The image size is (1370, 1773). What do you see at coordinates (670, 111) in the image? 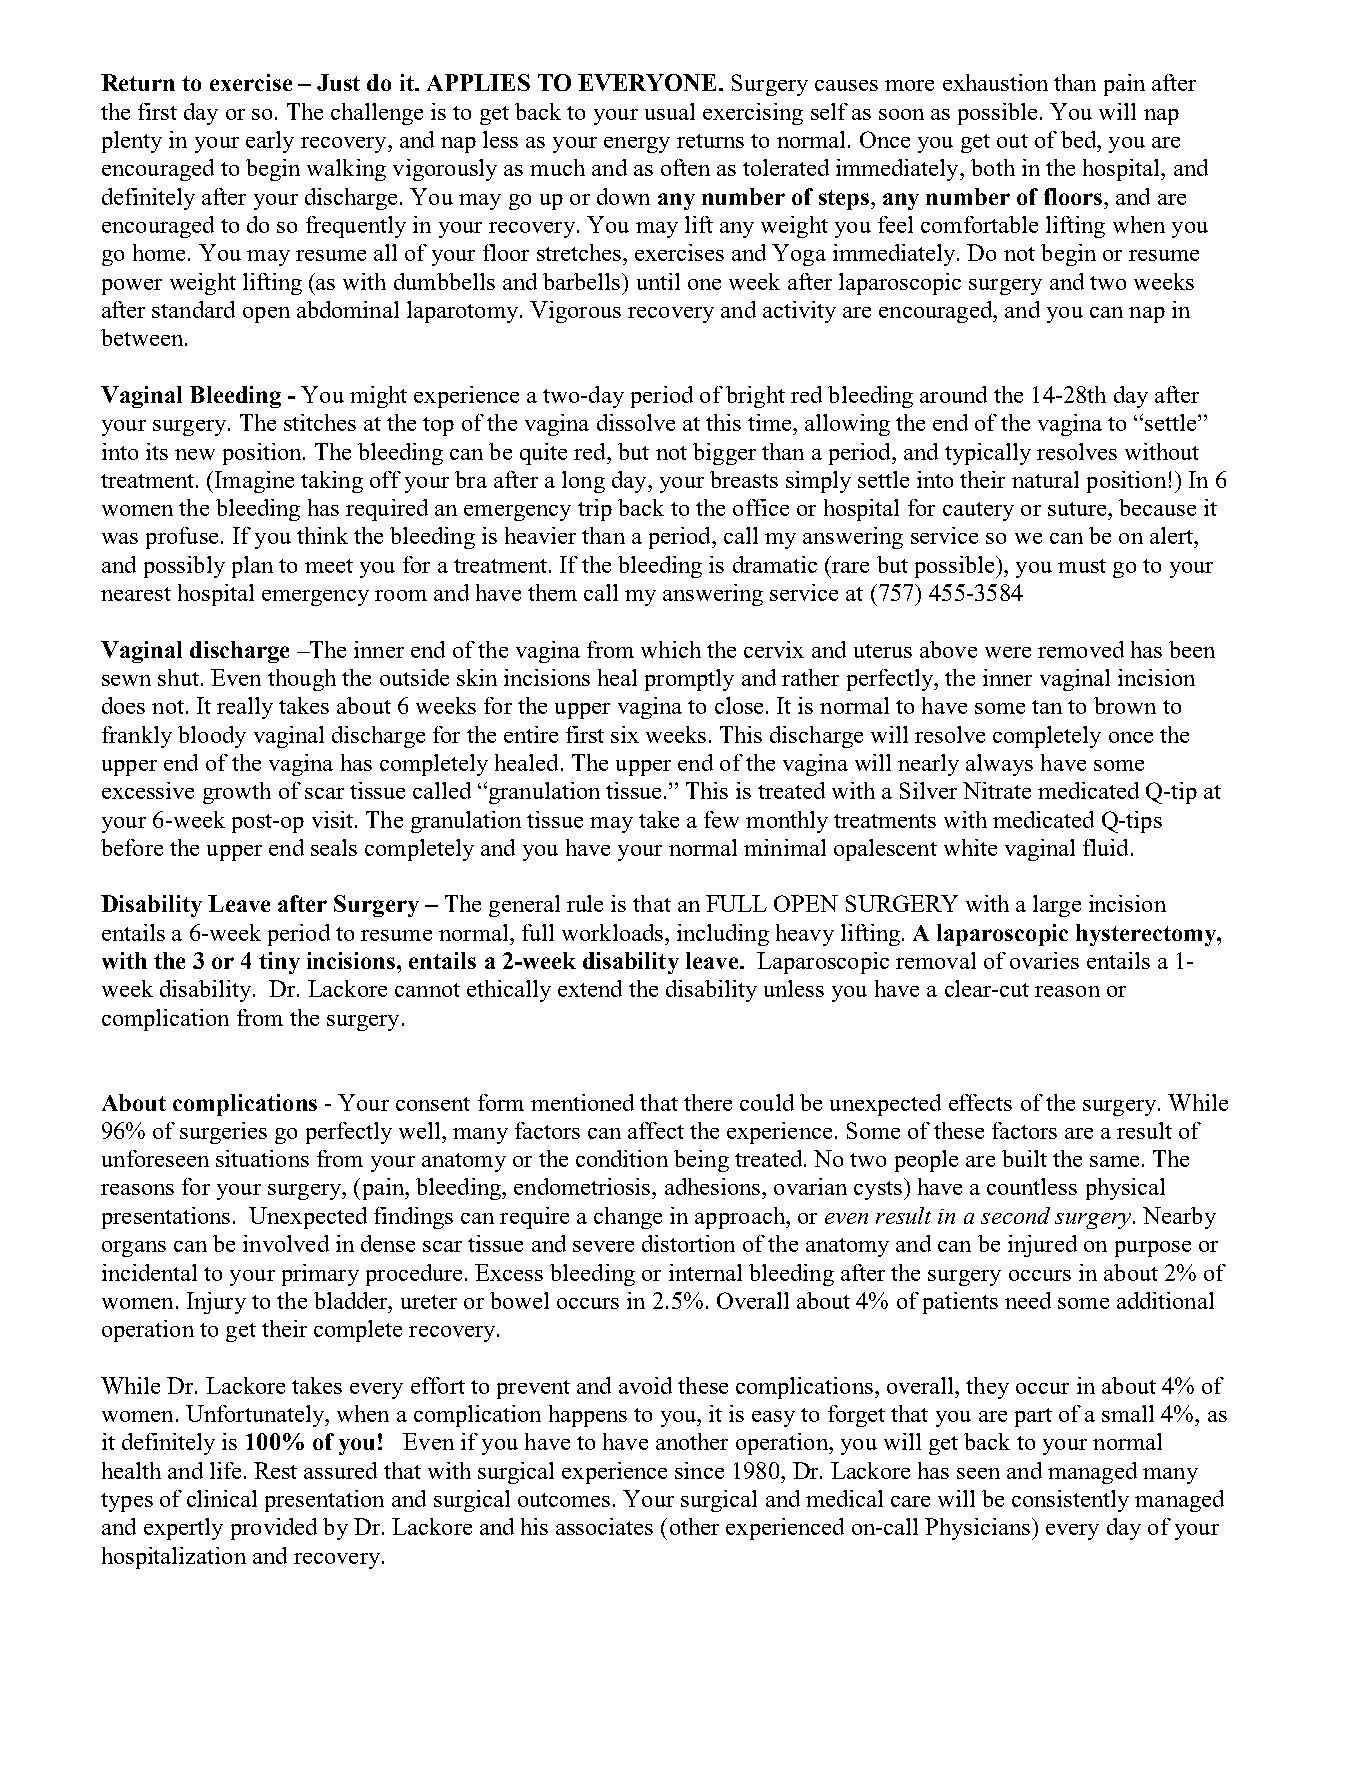
I see `usual` at bounding box center [670, 111].
